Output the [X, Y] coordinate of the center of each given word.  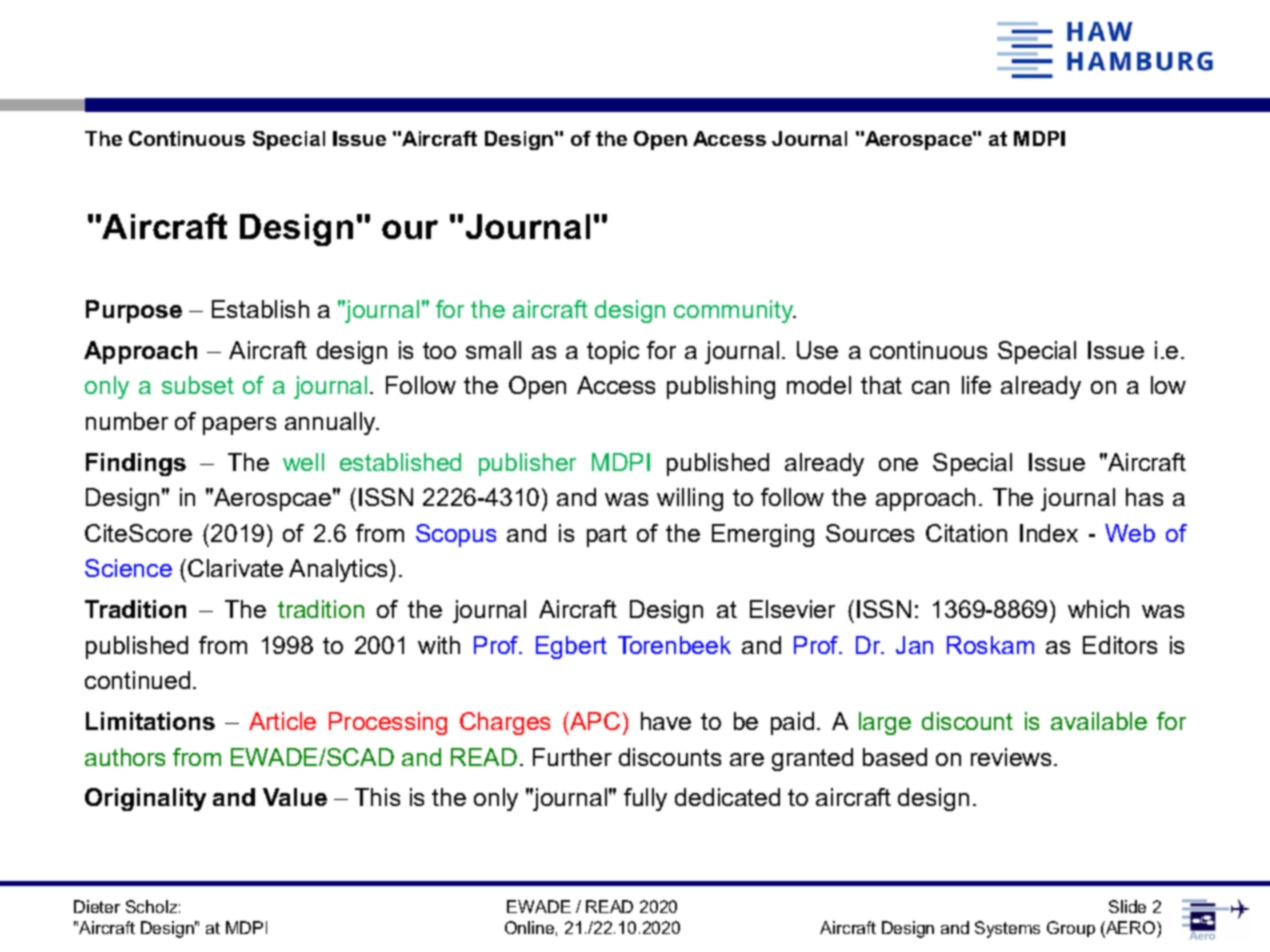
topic [613, 352]
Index [1049, 533]
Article [282, 721]
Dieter [97, 906]
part [607, 536]
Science [128, 568]
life [976, 385]
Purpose [134, 311]
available [1099, 721]
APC [594, 721]
